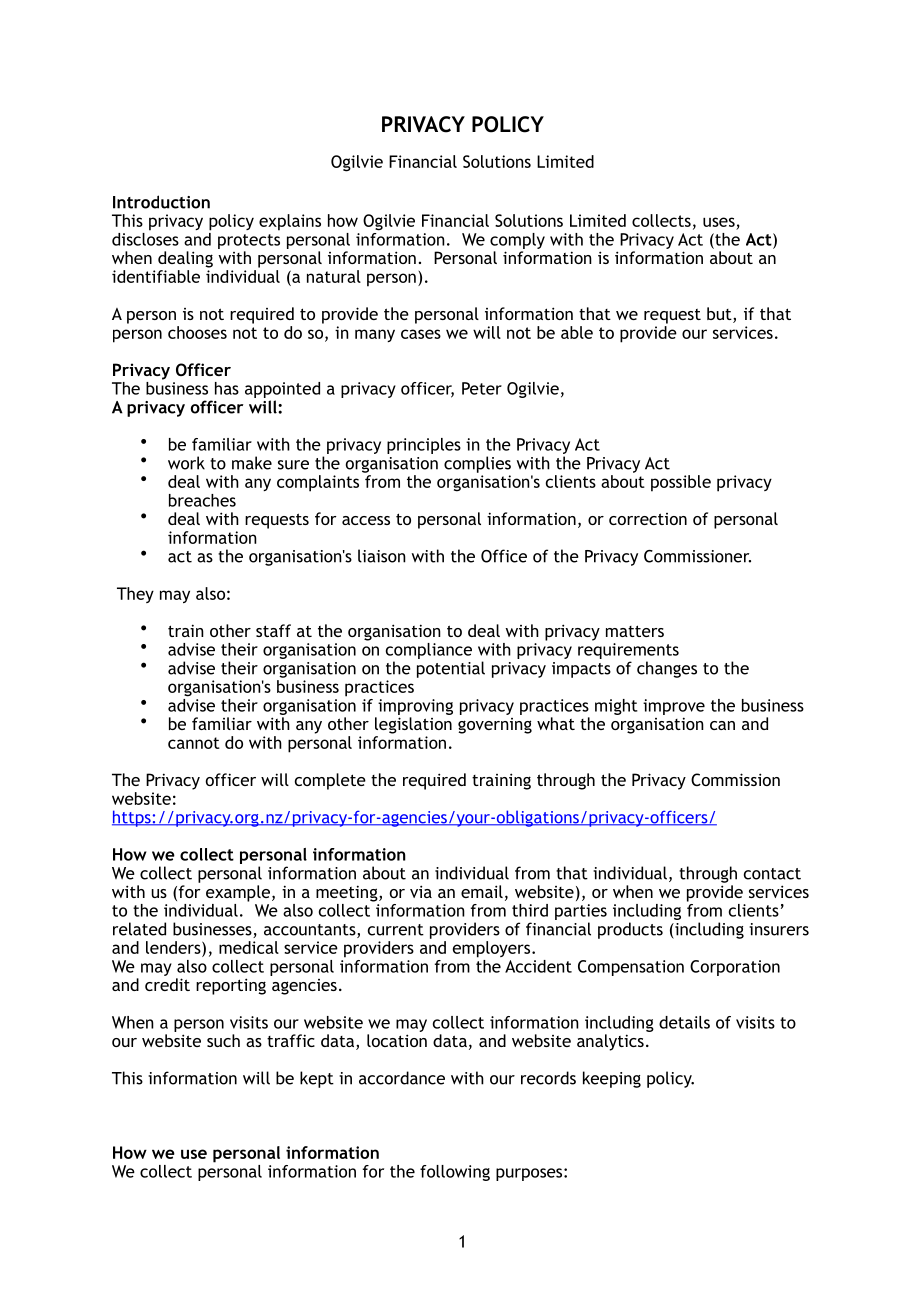 This screenshot has height=1308, width=924. What do you see at coordinates (719, 222) in the screenshot?
I see `uses` at bounding box center [719, 222].
